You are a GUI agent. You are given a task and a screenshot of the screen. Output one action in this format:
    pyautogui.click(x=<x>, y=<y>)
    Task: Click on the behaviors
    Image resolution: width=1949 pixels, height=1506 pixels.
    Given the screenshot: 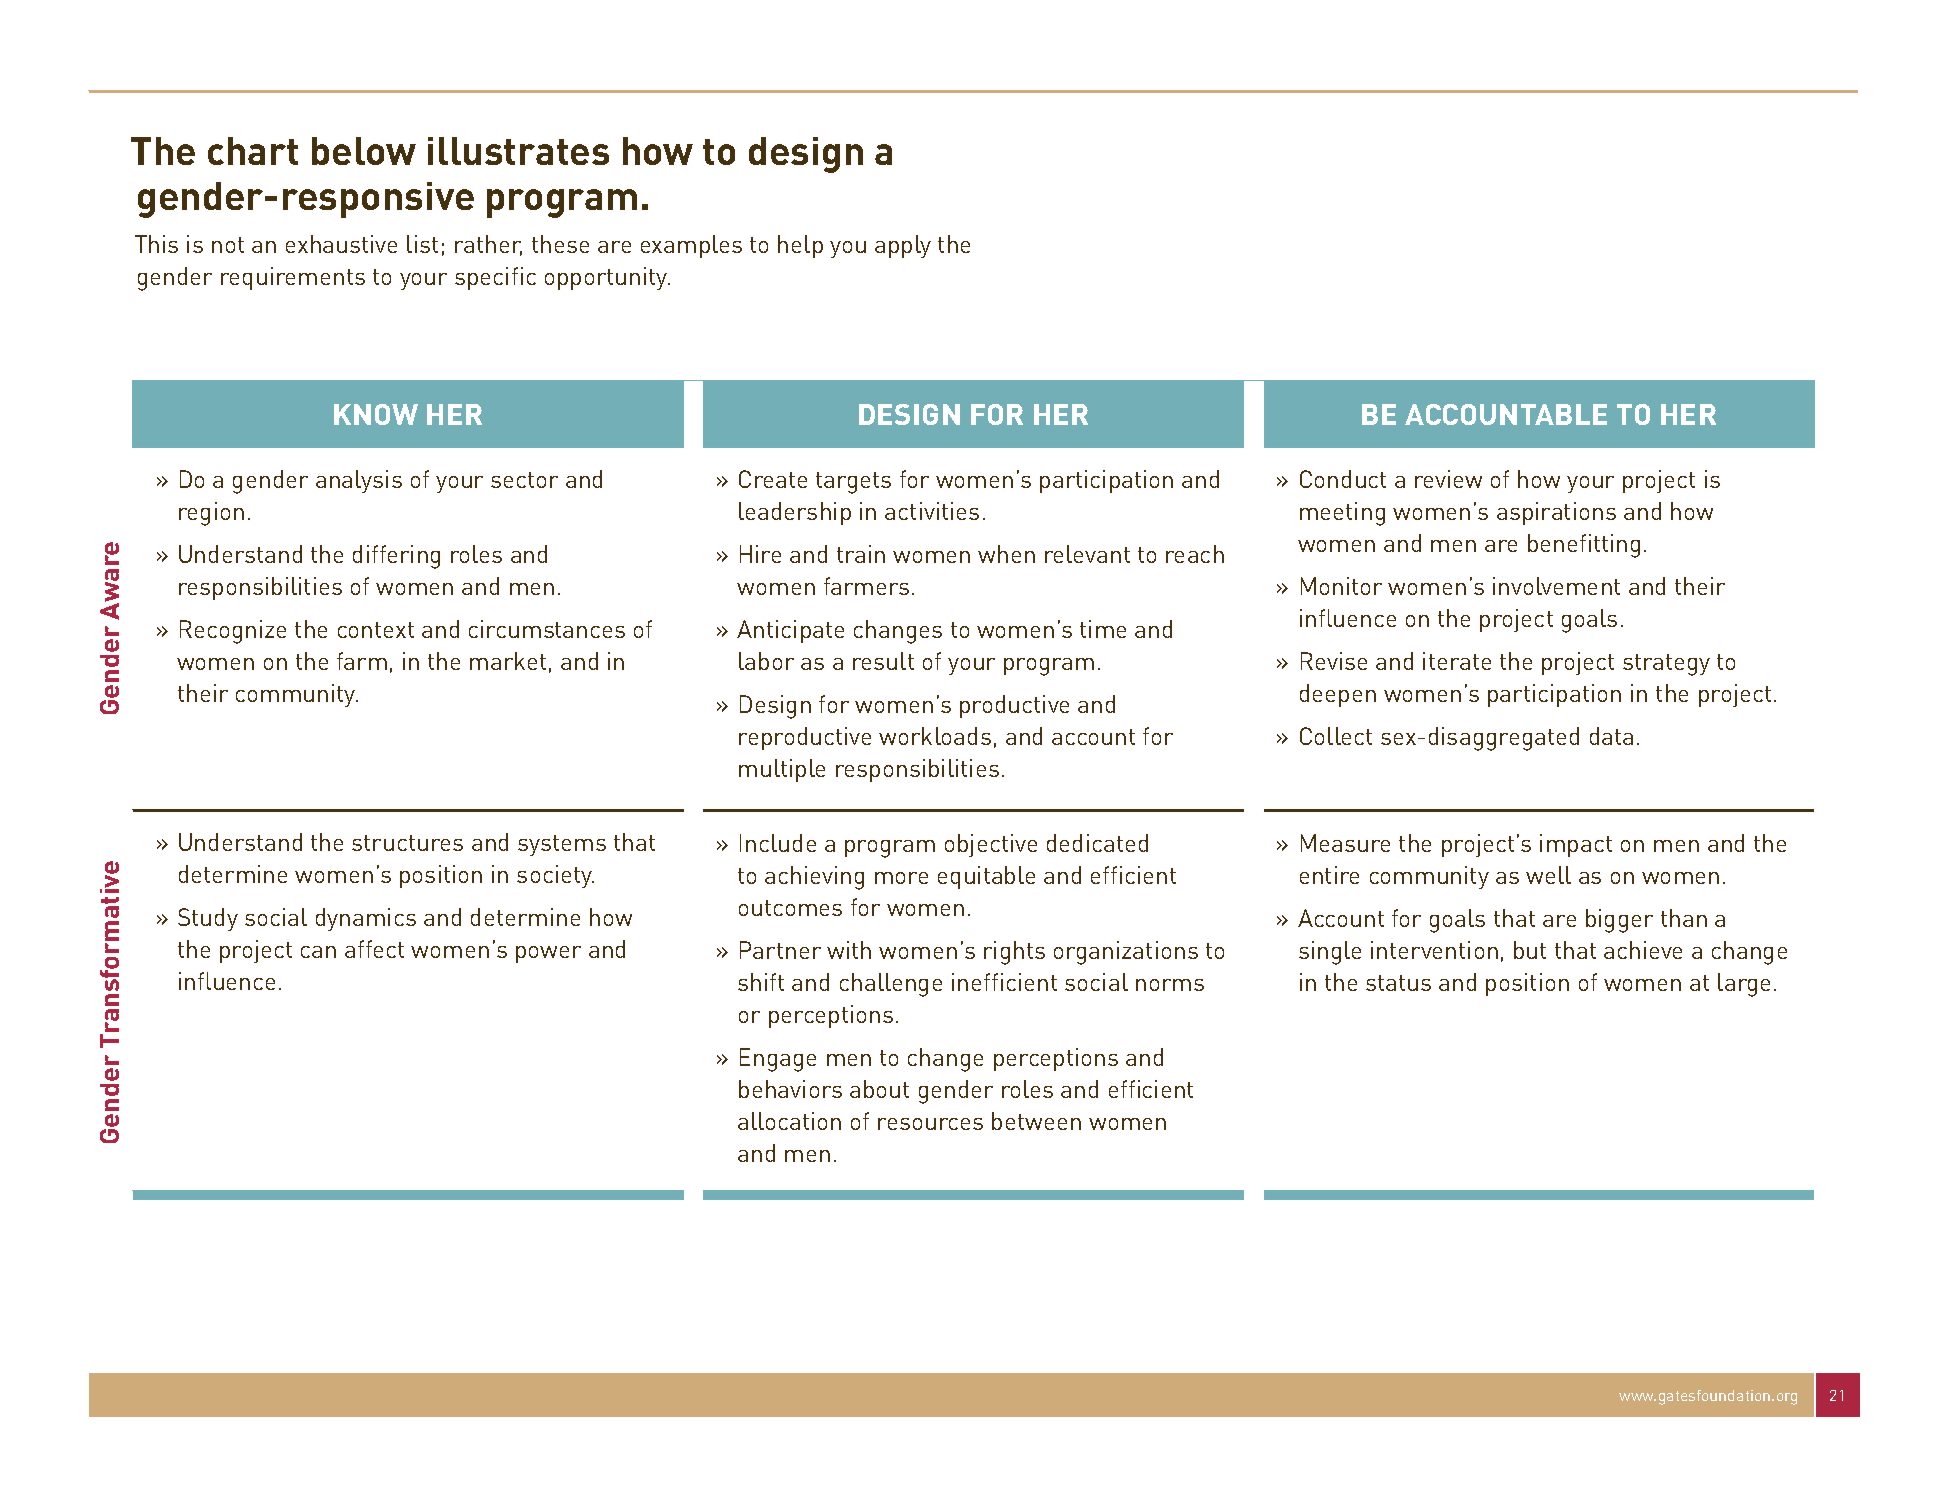 What is the action you would take?
    pyautogui.click(x=790, y=1089)
